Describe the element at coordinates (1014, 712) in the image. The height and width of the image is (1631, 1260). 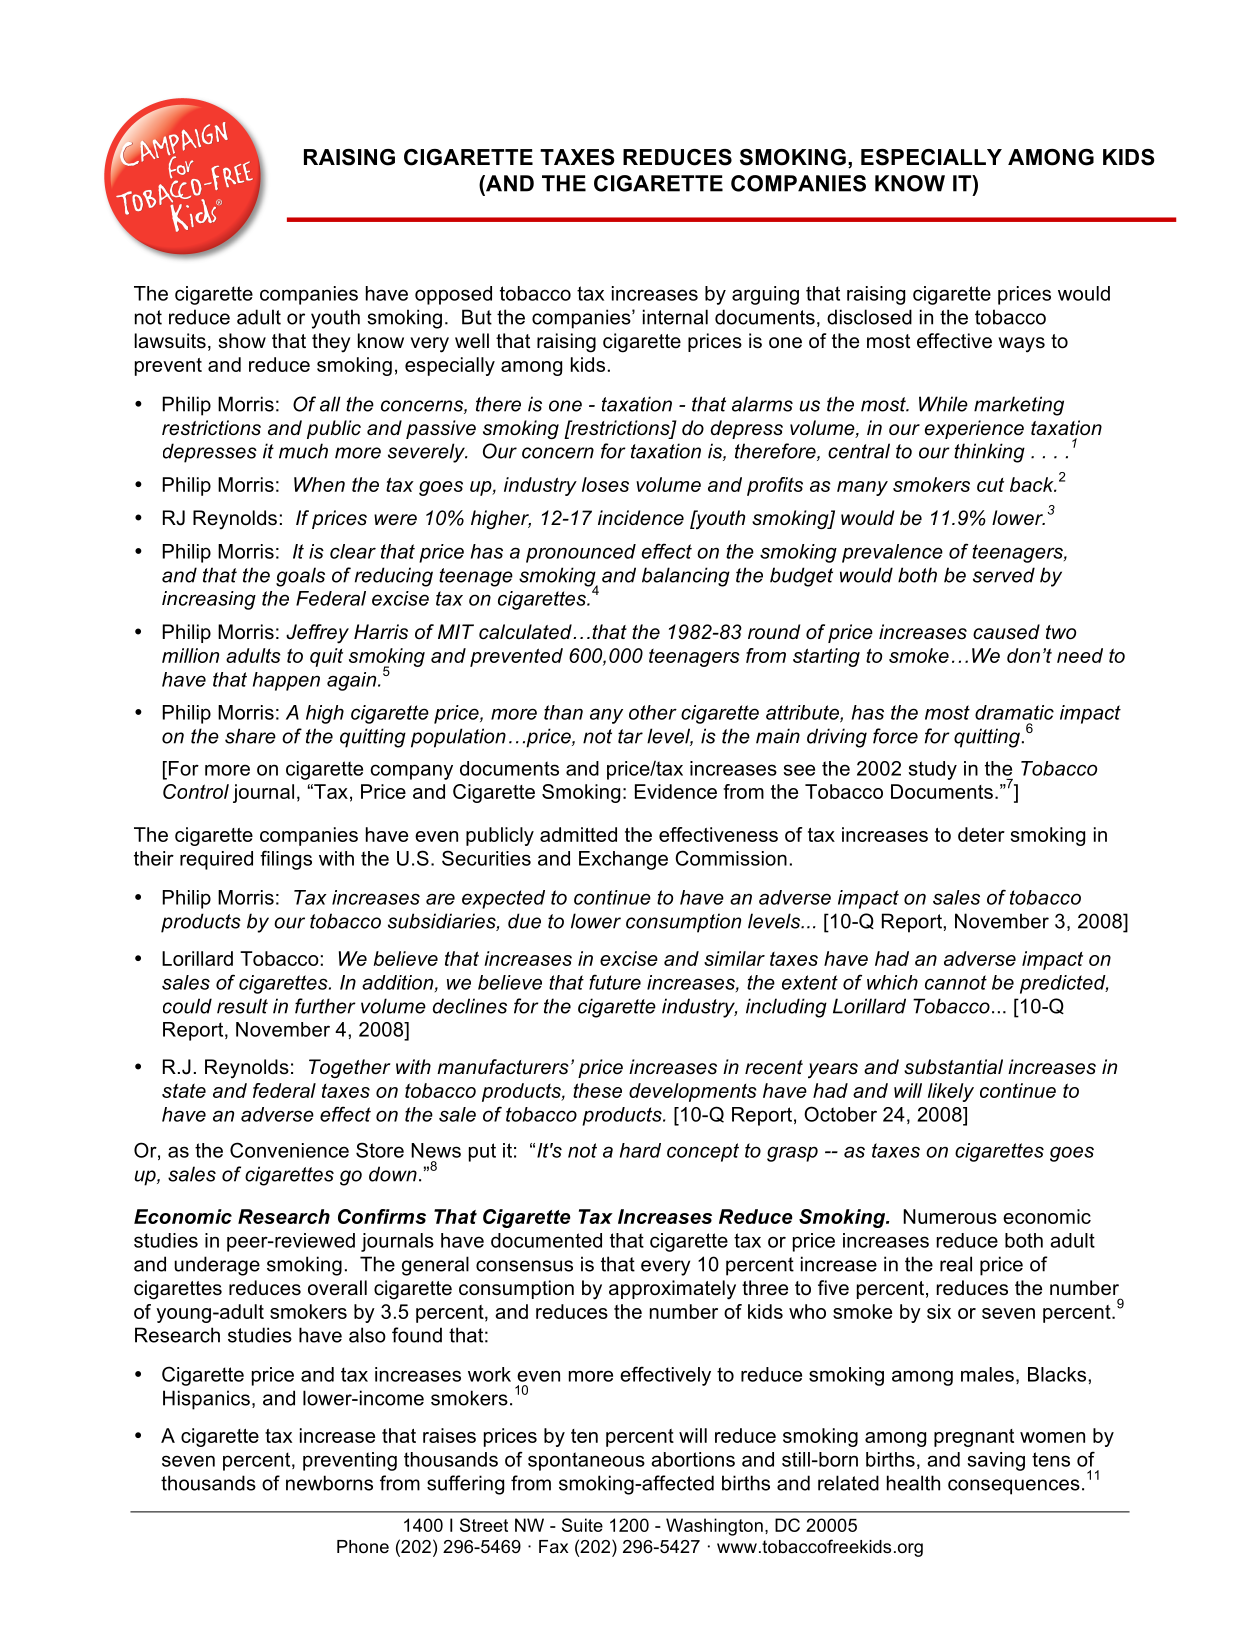
I see `dramatic` at that location.
